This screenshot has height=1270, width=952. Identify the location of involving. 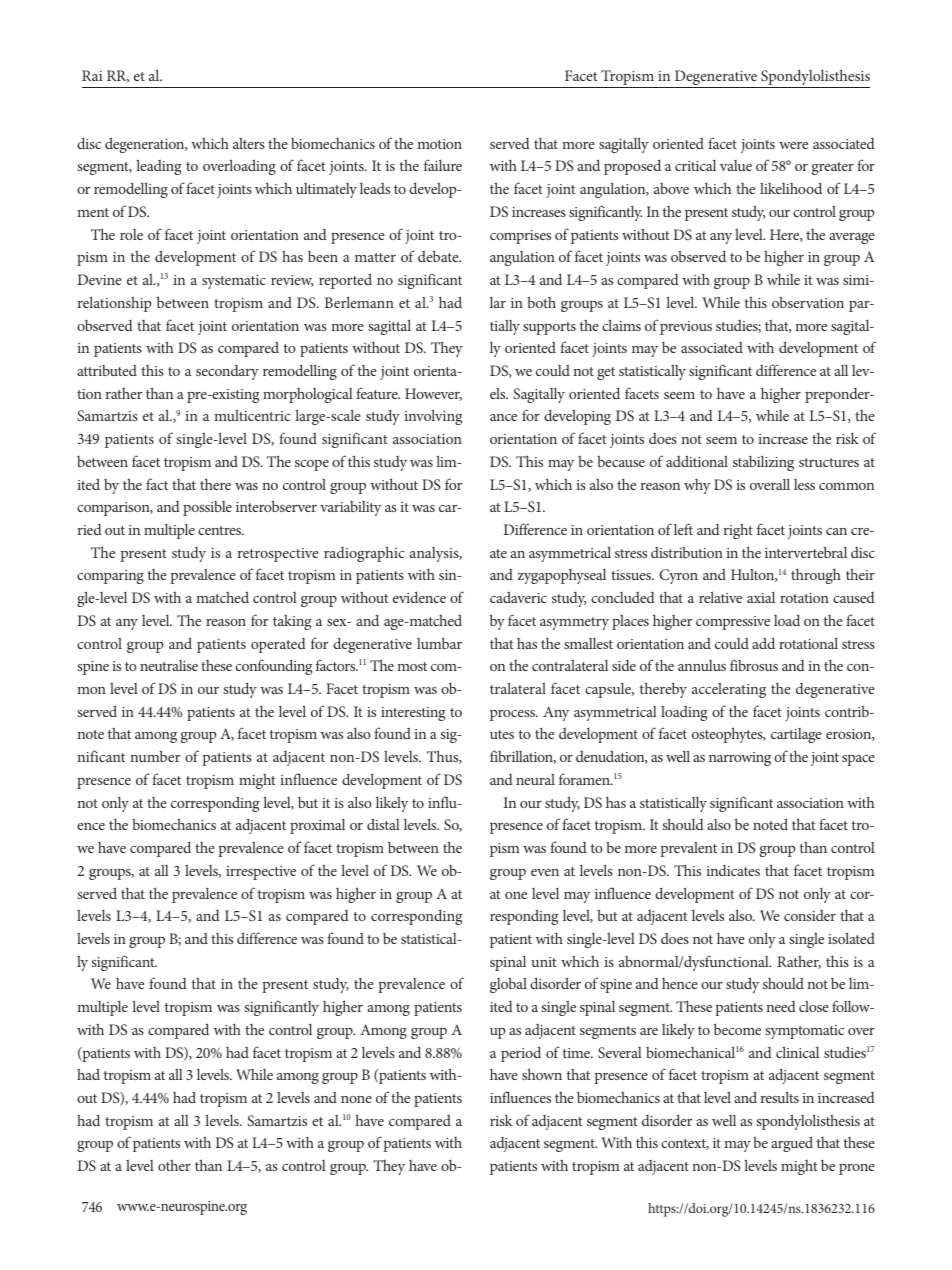
(433, 417).
